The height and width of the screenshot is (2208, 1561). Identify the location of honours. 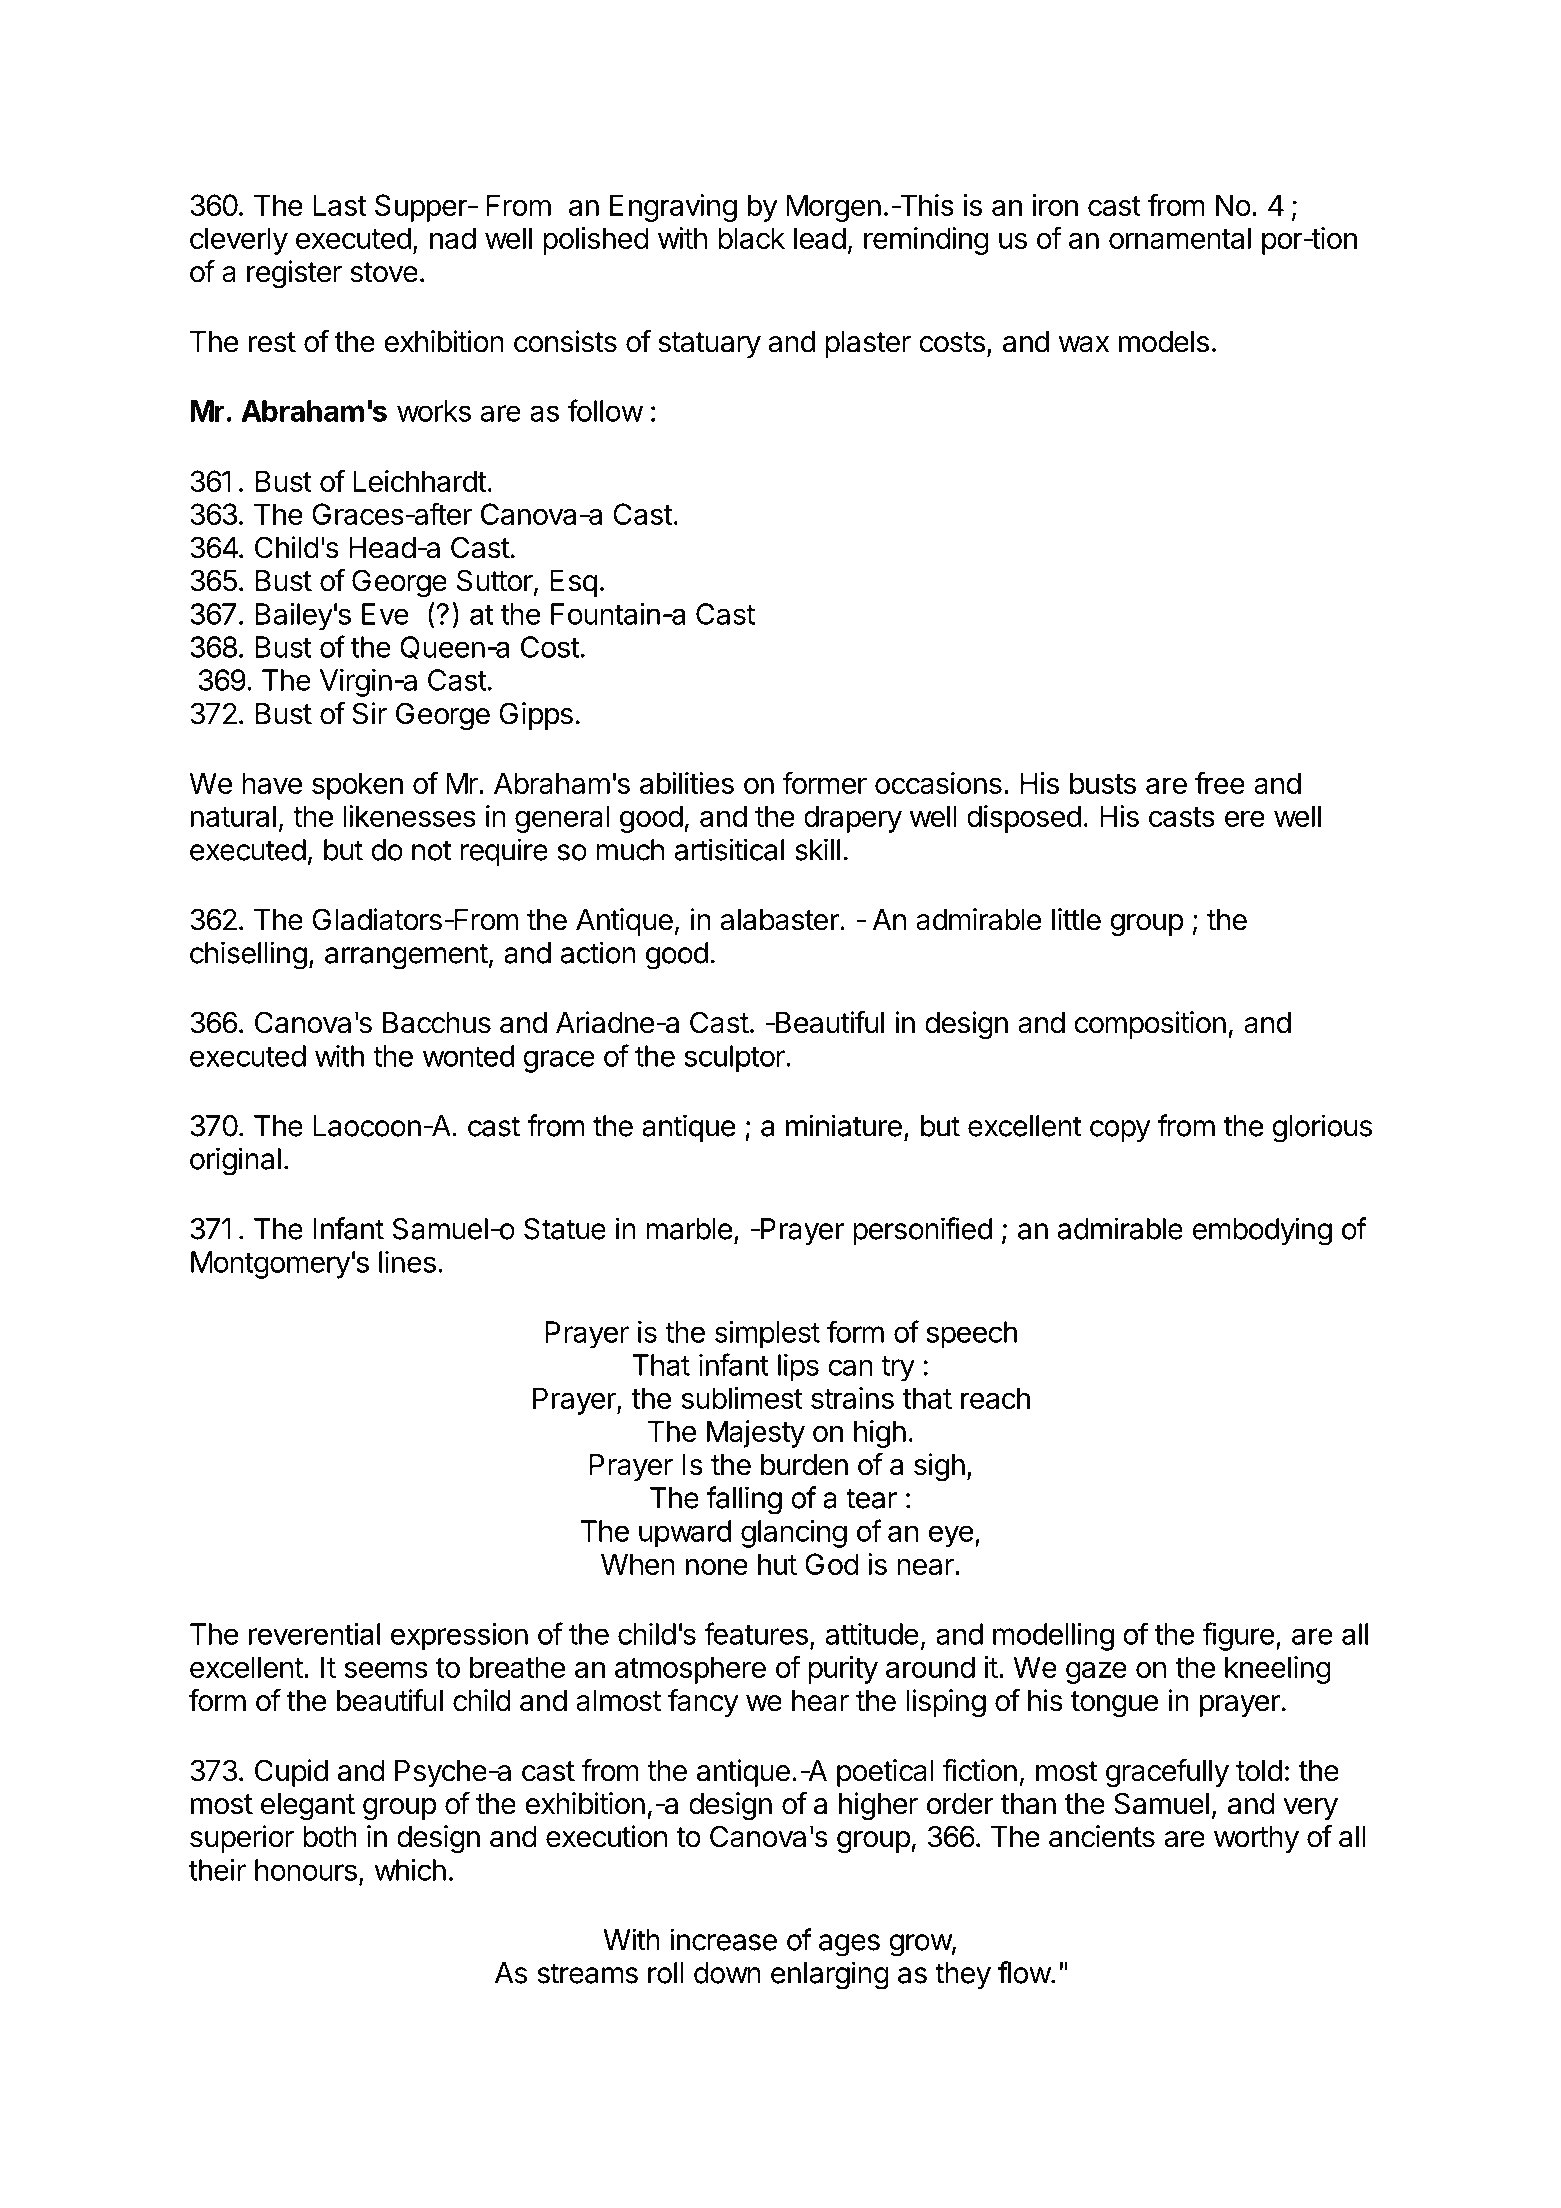
(306, 1870).
